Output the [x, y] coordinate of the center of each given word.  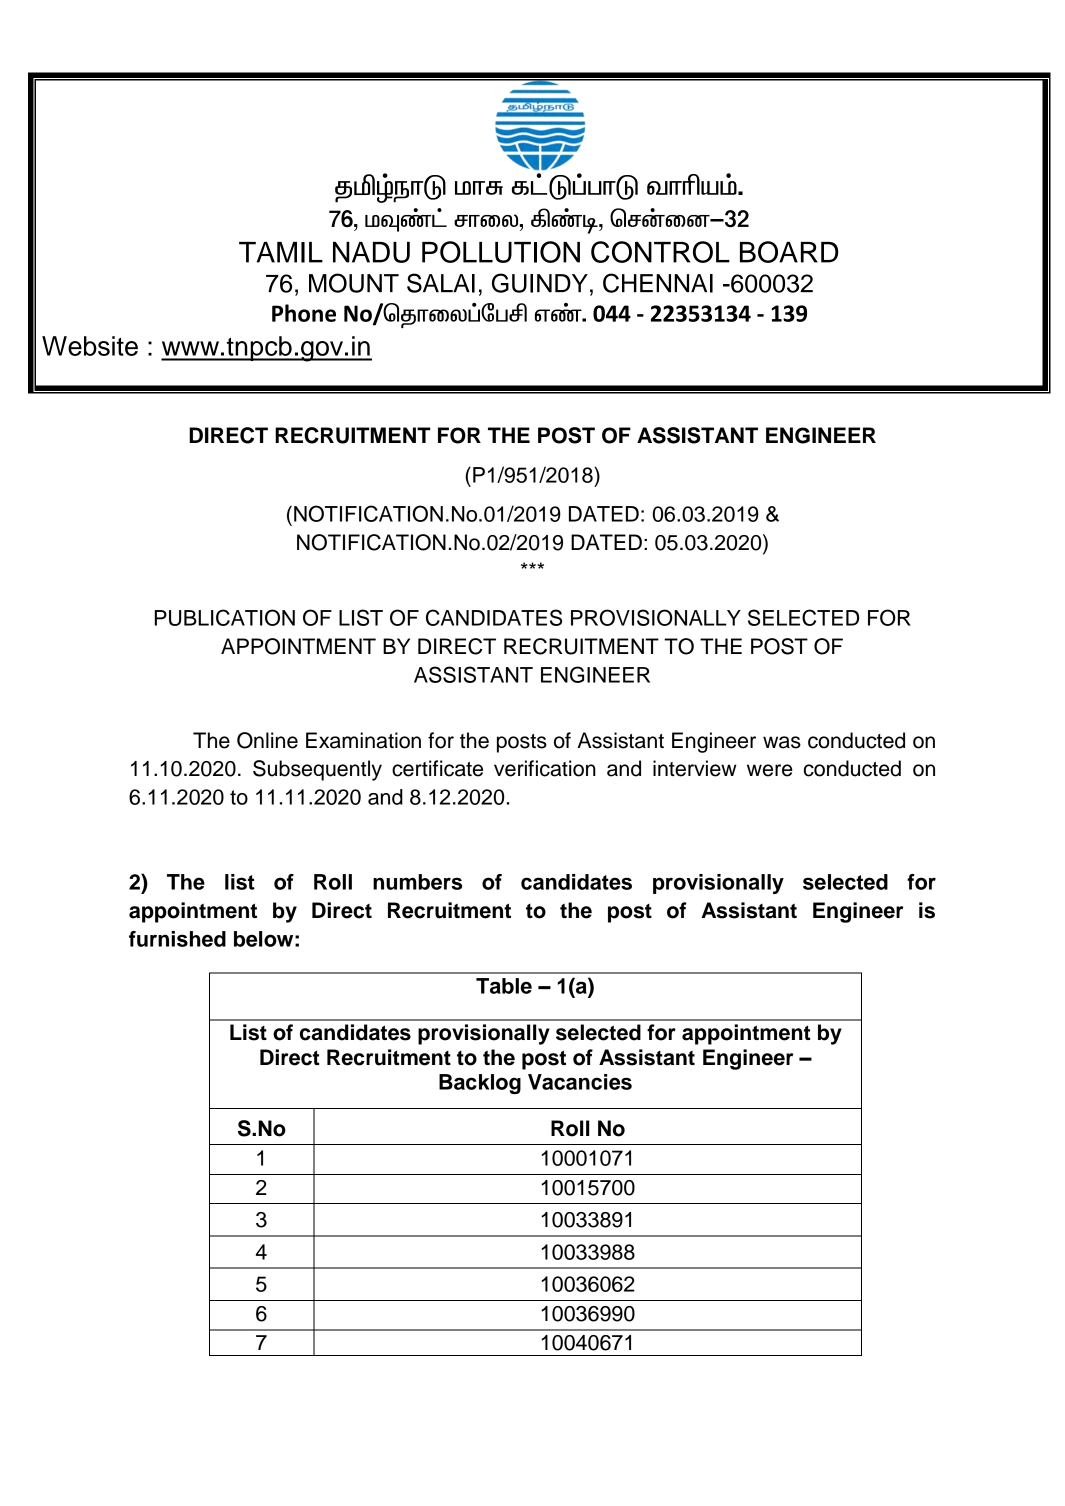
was [782, 742]
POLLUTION [501, 252]
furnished [177, 939]
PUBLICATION [225, 617]
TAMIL [281, 252]
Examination [363, 740]
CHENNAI [658, 283]
